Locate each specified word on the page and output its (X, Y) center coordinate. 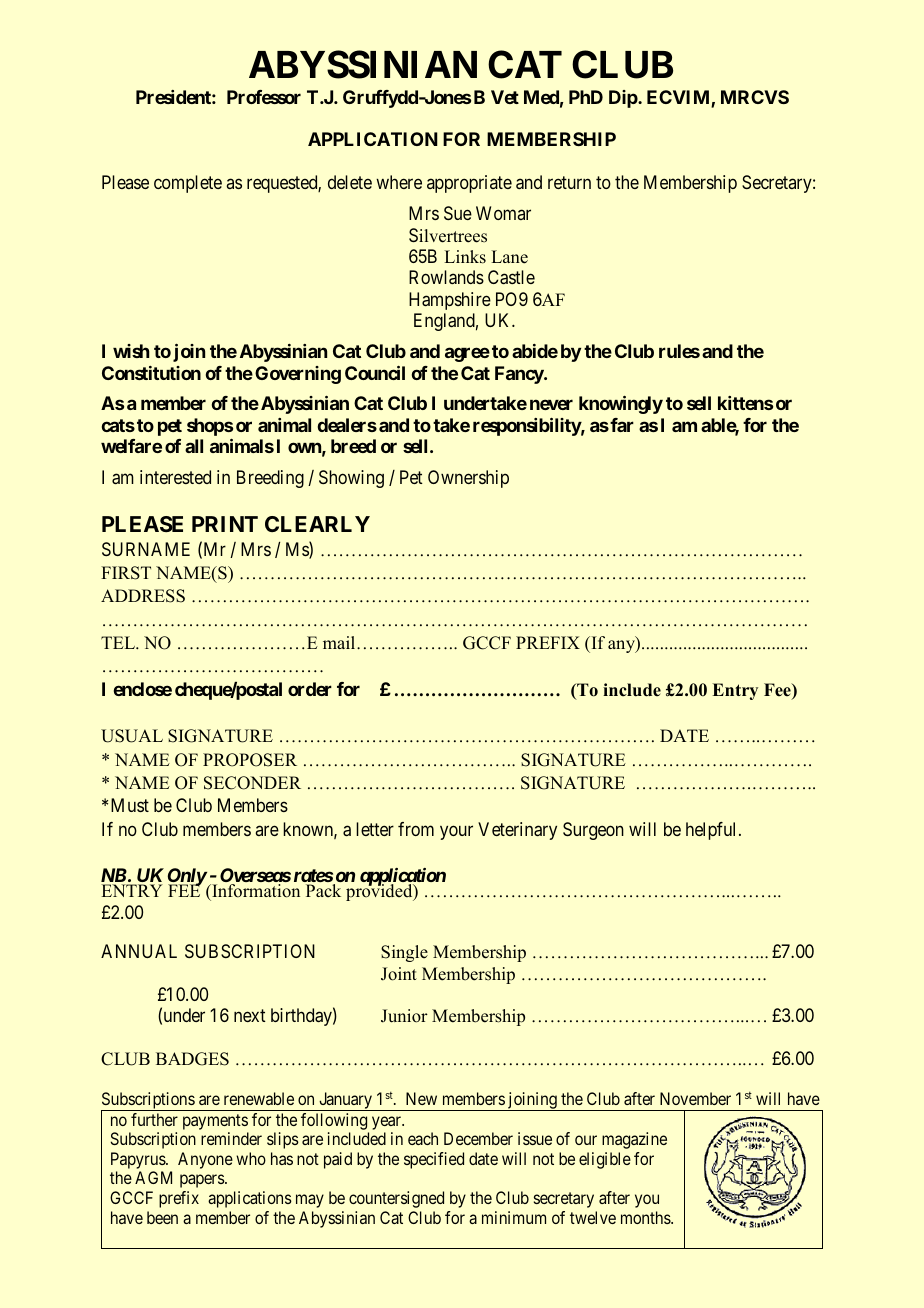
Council (375, 373)
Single (404, 953)
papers (203, 1181)
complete (188, 184)
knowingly (621, 405)
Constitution (151, 373)
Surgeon (593, 831)
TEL (119, 642)
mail (340, 642)
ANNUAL (139, 951)
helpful (713, 831)
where (399, 182)
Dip (624, 99)
